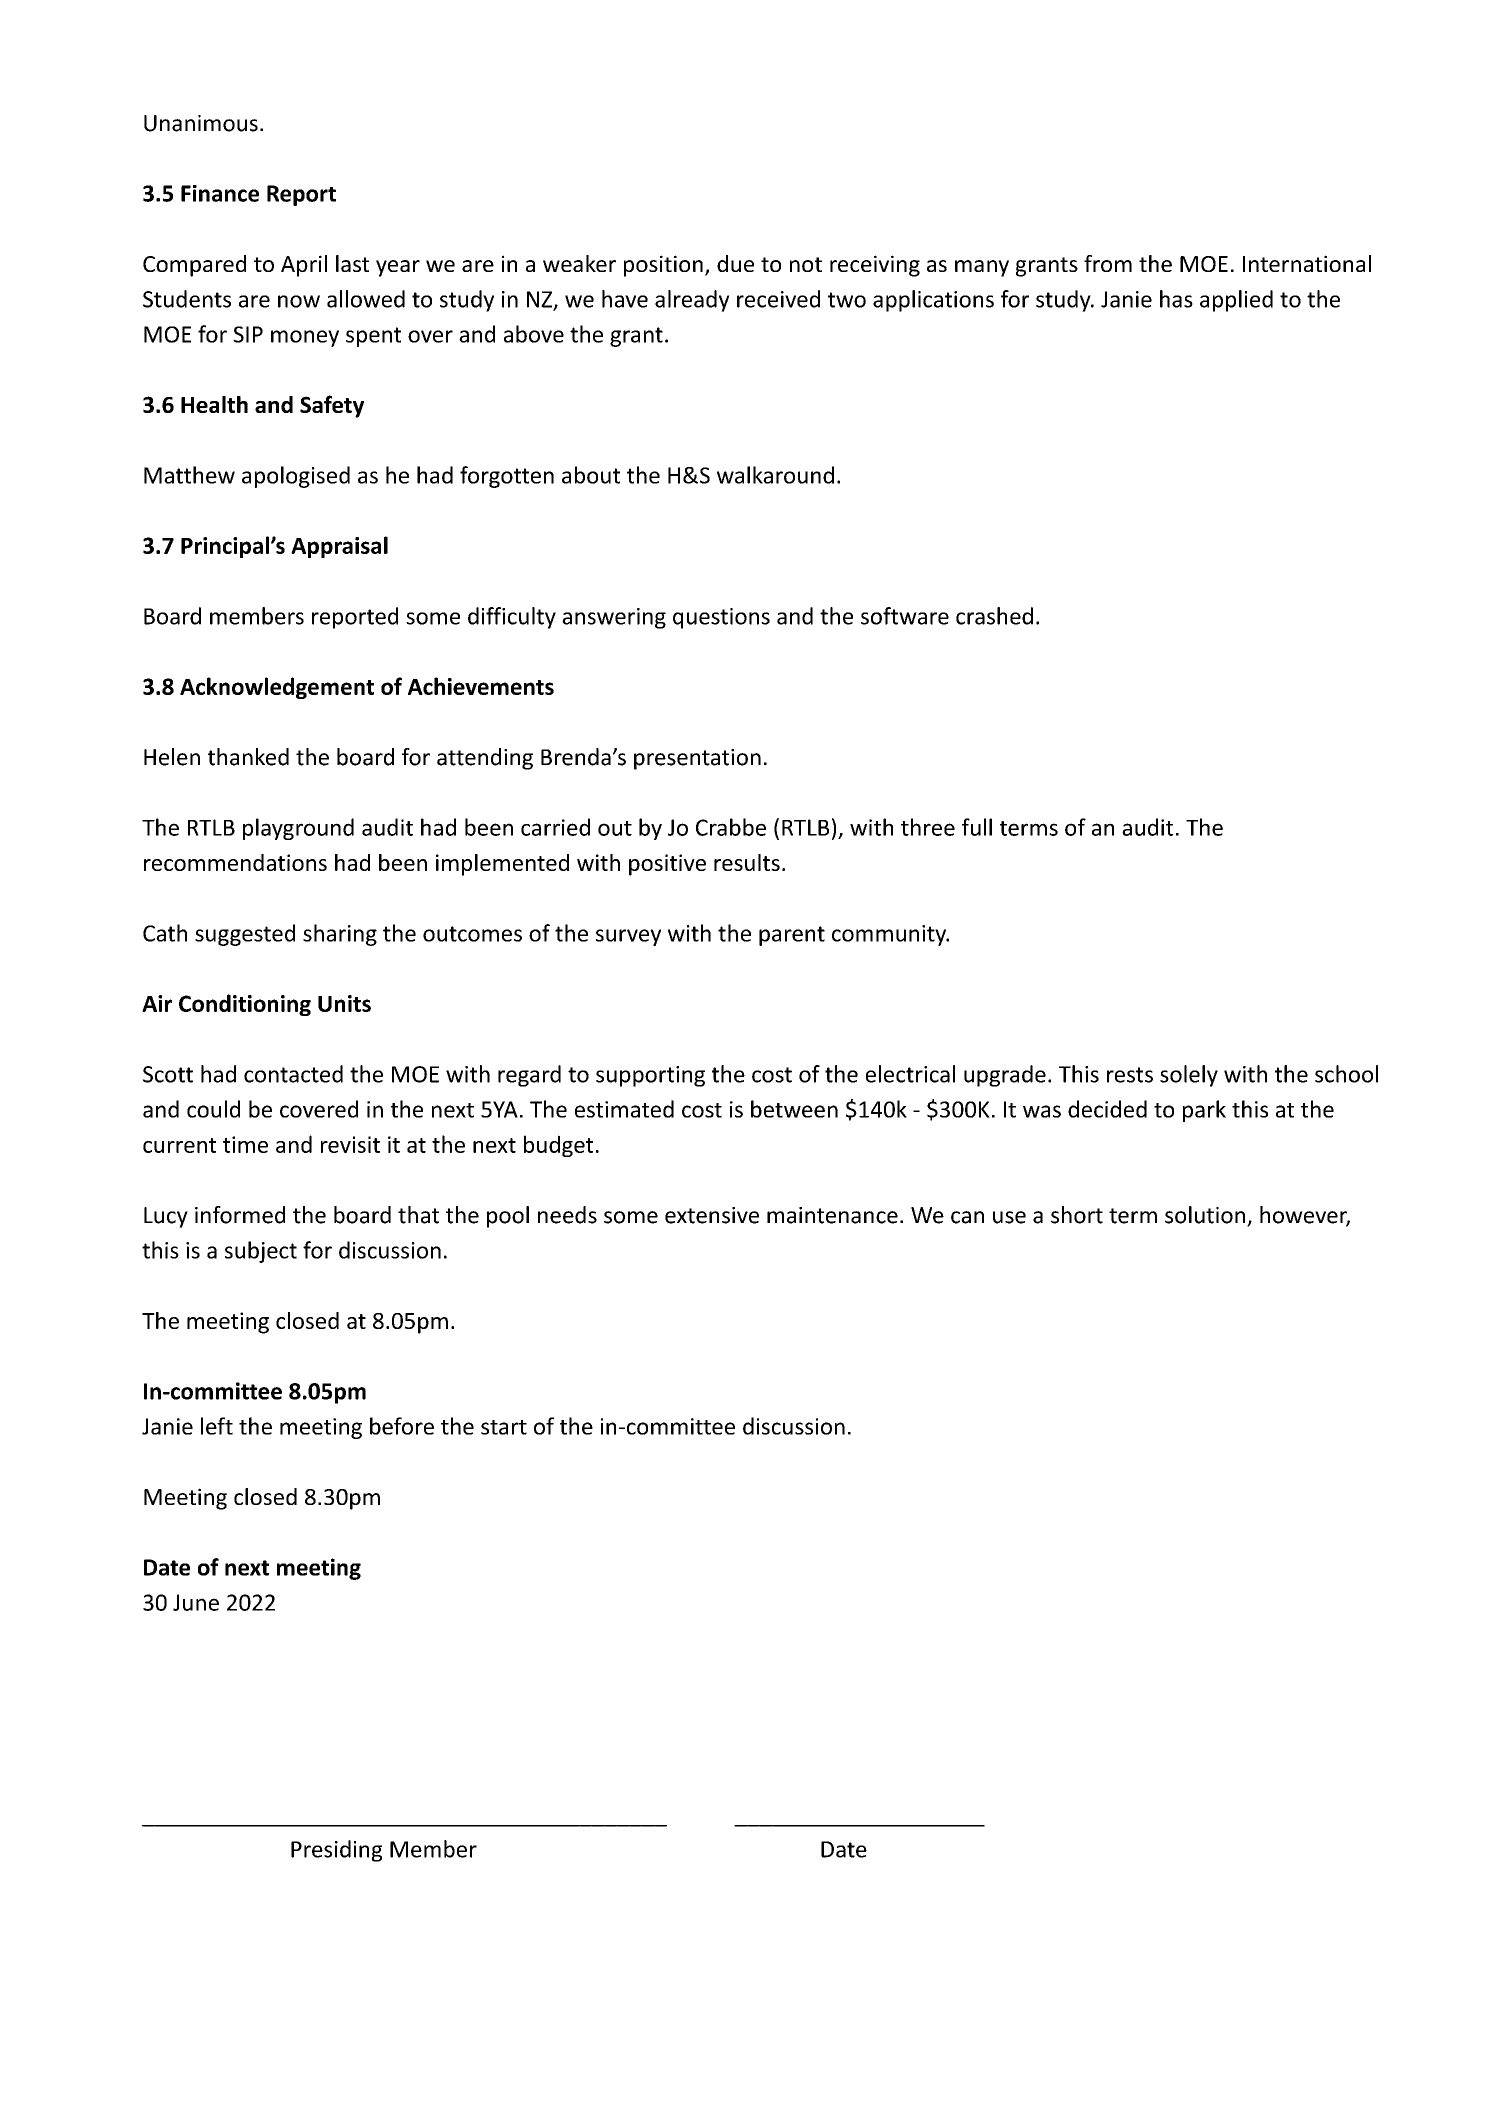 Image resolution: width=1495 pixels, height=2113 pixels. Describe the element at coordinates (336, 1851) in the screenshot. I see `Presiding` at that location.
